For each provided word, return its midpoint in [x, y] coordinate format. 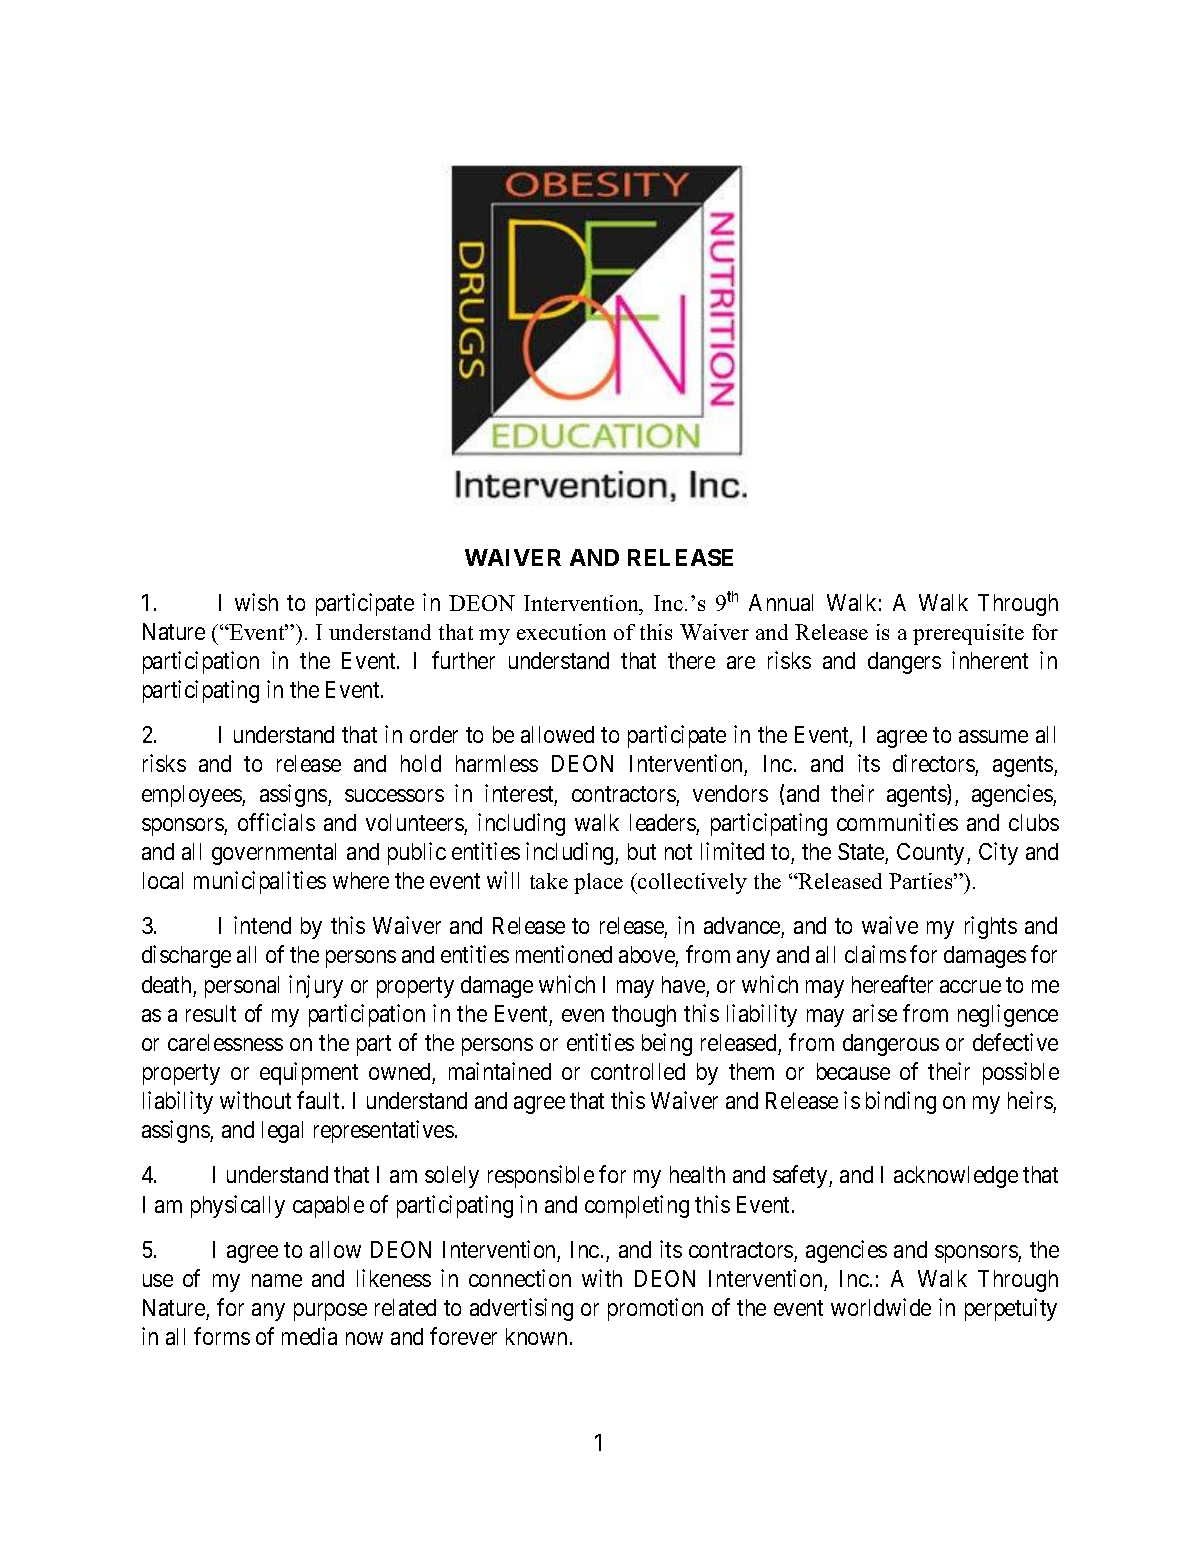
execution [561, 632]
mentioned [564, 954]
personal [242, 987]
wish [256, 602]
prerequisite [968, 634]
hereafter [892, 984]
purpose [330, 1312]
